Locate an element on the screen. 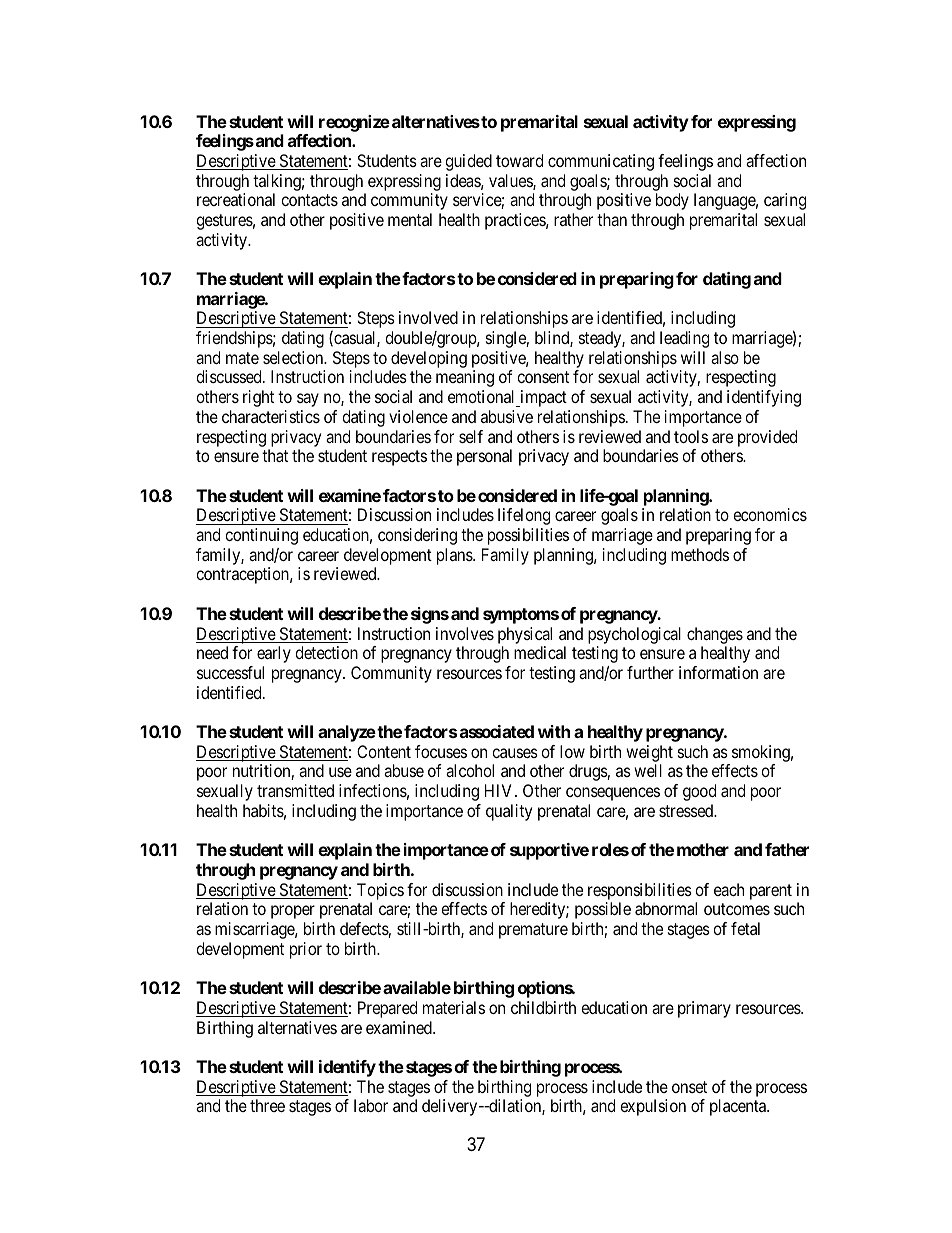 The image size is (952, 1233). body is located at coordinates (672, 201).
